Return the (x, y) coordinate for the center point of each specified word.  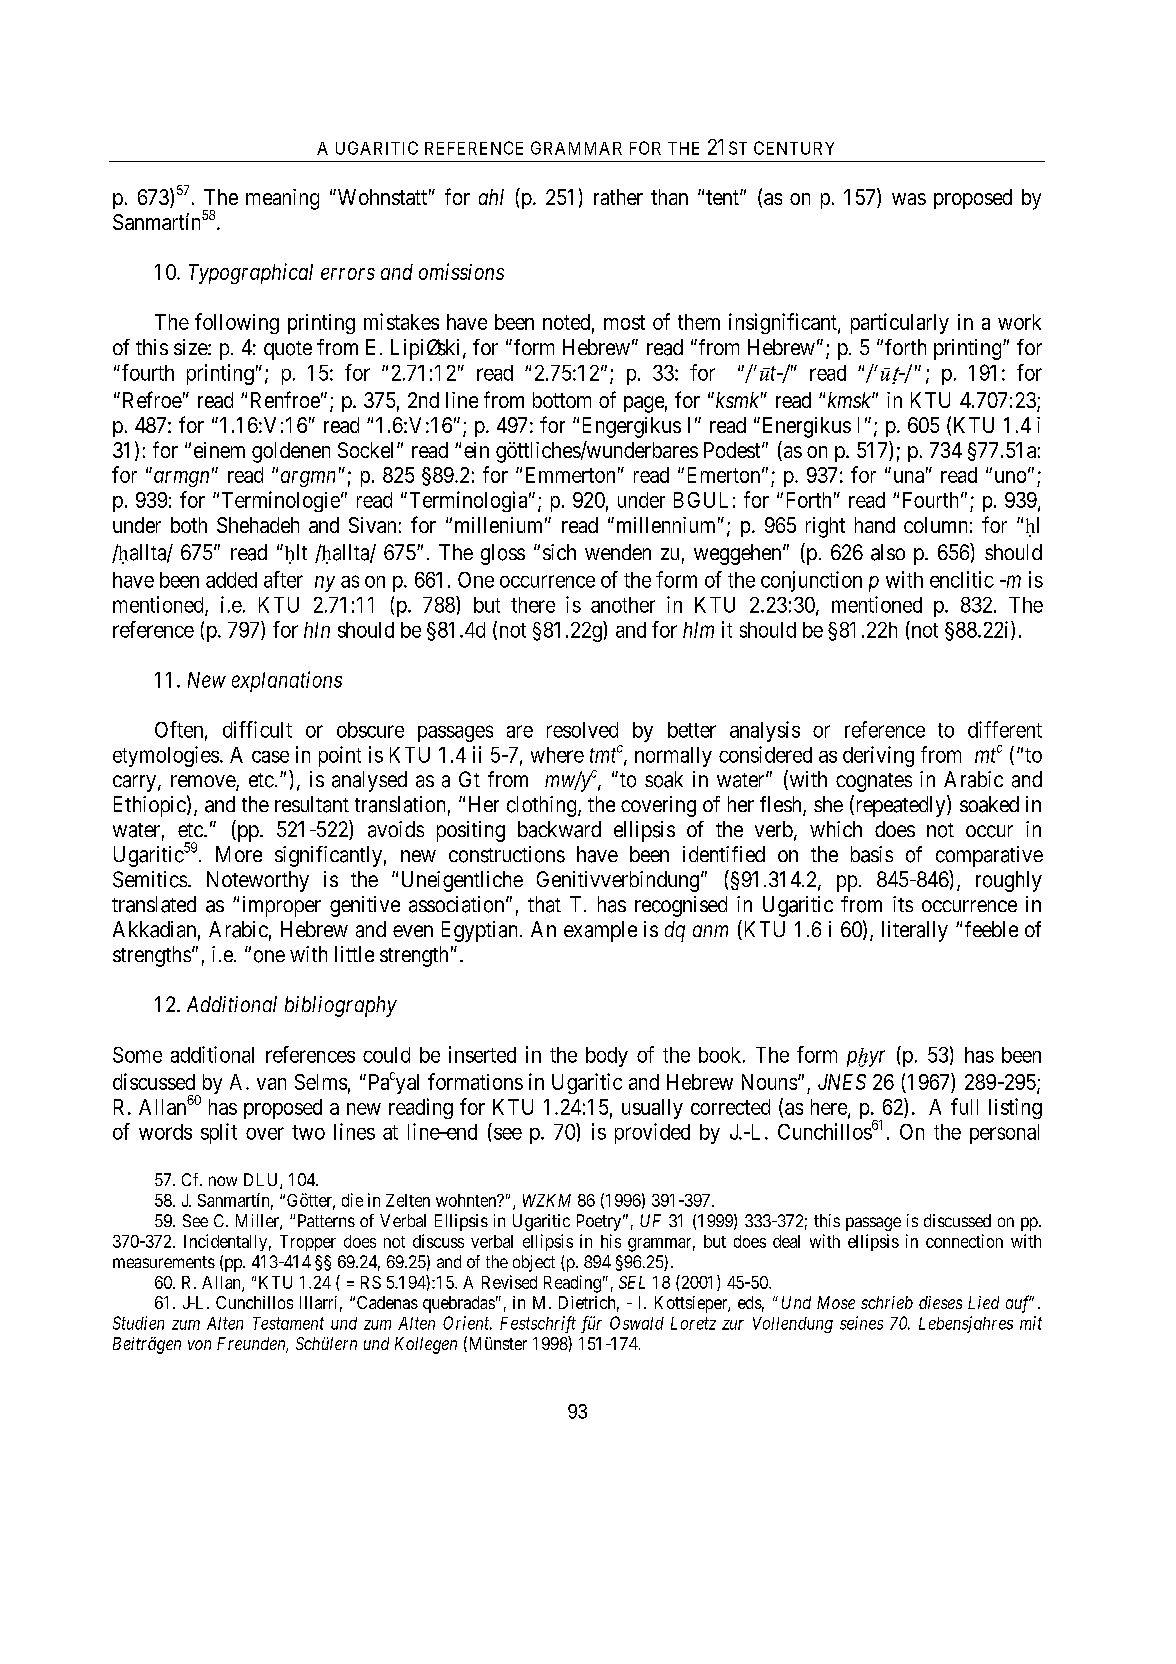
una (909, 477)
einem (219, 450)
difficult (257, 729)
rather (618, 197)
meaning (282, 199)
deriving (878, 756)
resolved (582, 730)
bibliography (341, 1006)
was (909, 199)
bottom (562, 400)
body (607, 1057)
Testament (288, 1323)
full (964, 1106)
